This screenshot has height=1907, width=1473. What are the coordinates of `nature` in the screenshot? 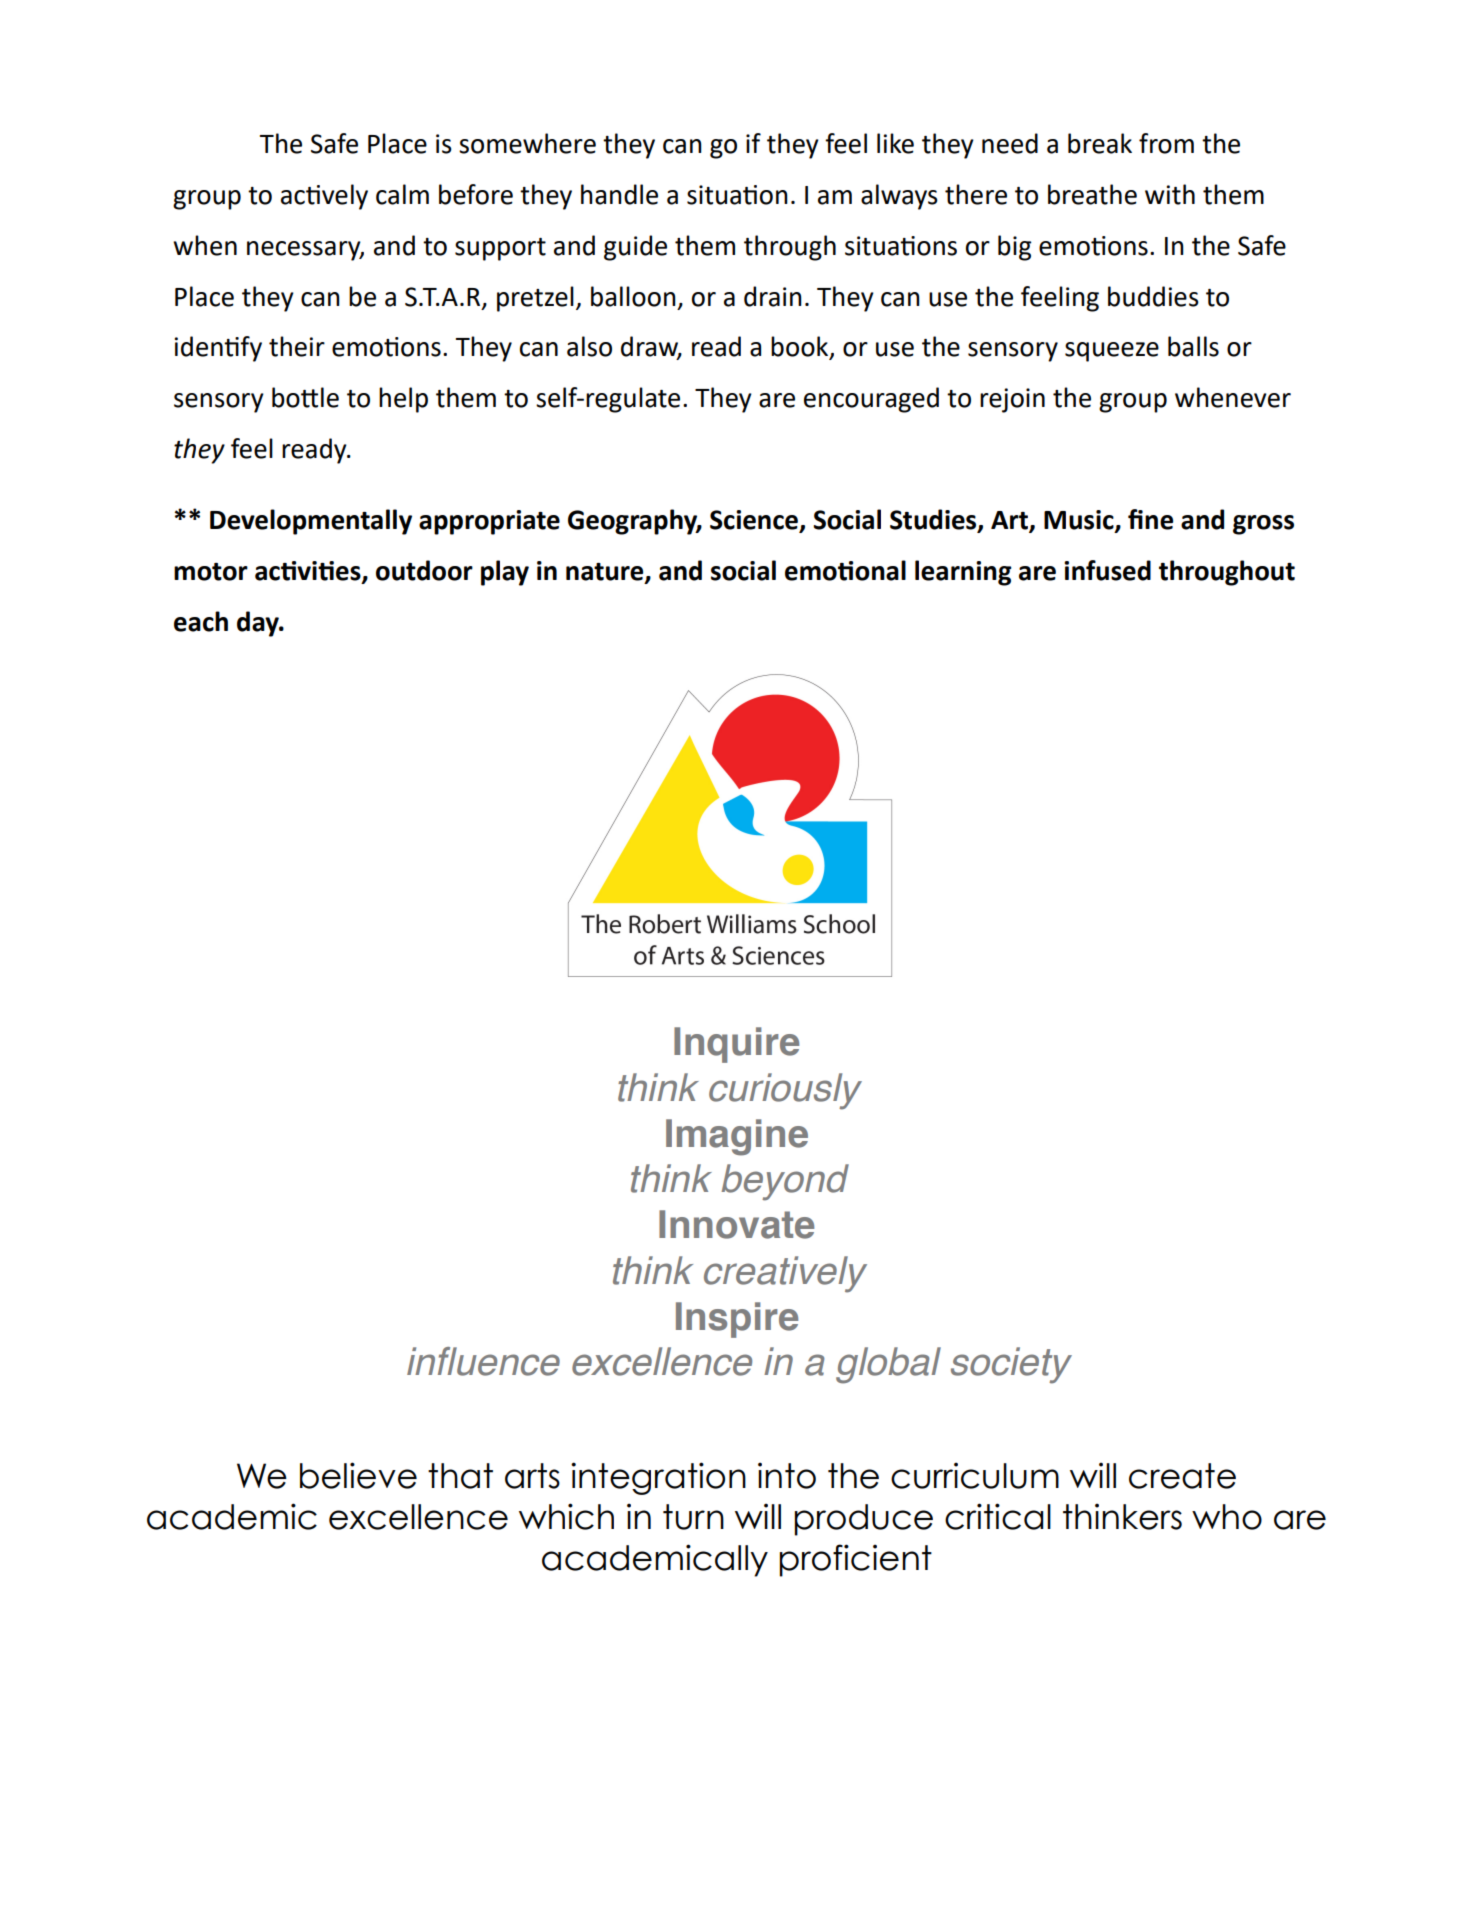 It's located at (606, 572).
